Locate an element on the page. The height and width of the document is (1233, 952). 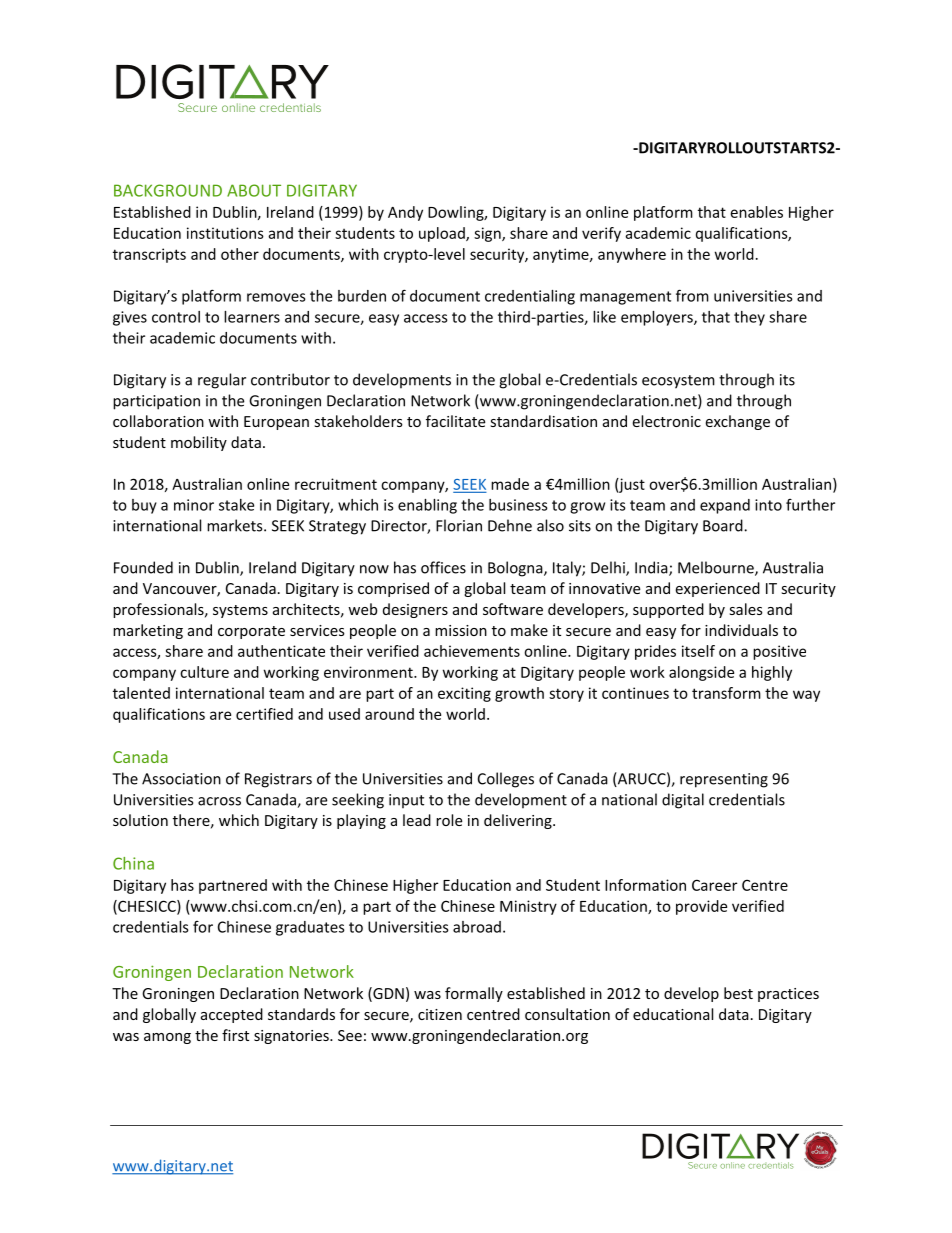
markets is located at coordinates (236, 525).
